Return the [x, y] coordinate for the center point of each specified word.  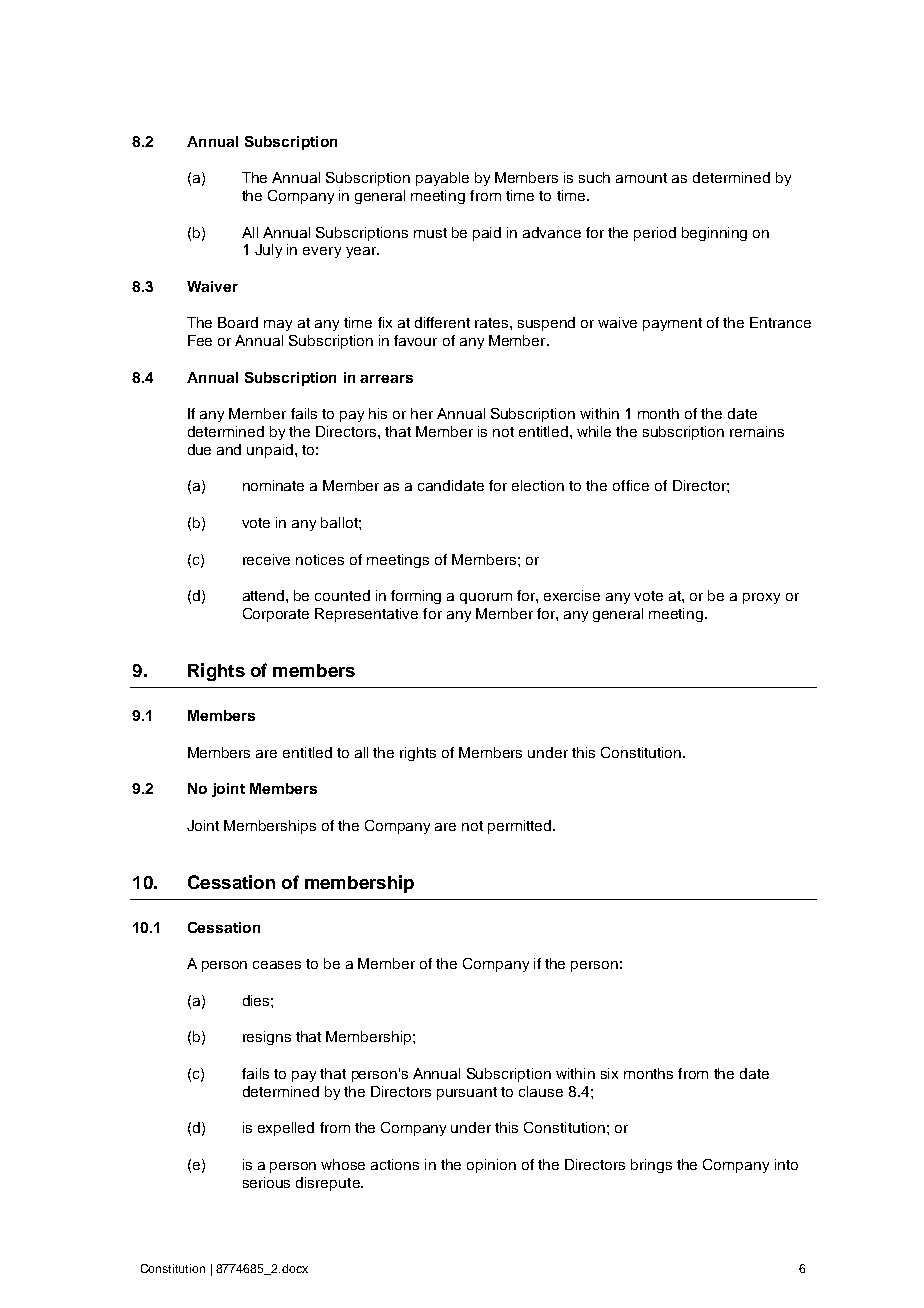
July [268, 251]
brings [651, 1166]
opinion [491, 1166]
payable [442, 179]
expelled [286, 1129]
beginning [714, 234]
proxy [761, 598]
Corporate [276, 615]
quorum [486, 598]
